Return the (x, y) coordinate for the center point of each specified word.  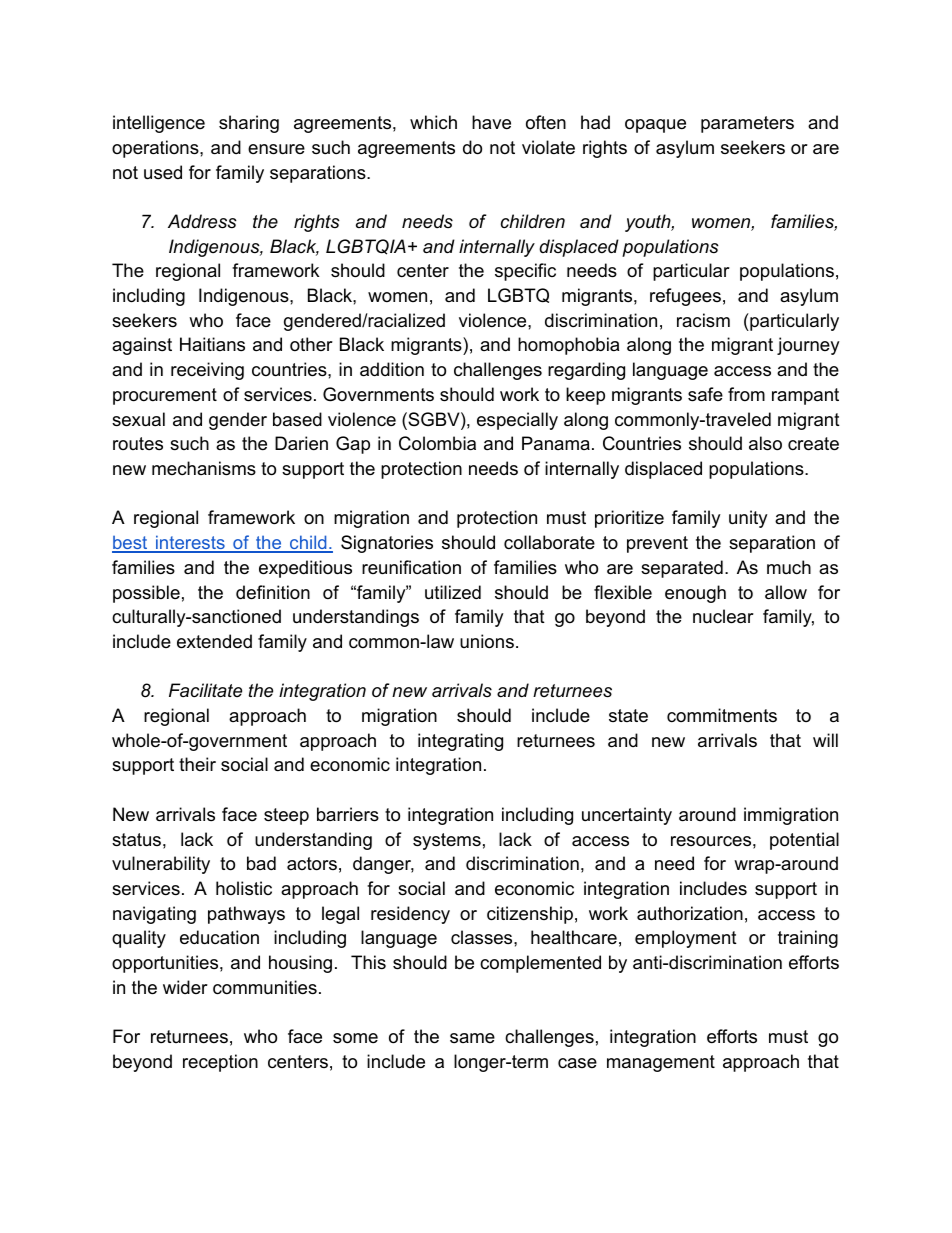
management (661, 1063)
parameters (747, 124)
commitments (722, 715)
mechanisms (204, 468)
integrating (460, 742)
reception (220, 1063)
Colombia (437, 443)
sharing (249, 124)
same (472, 1038)
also (765, 443)
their (197, 764)
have (491, 122)
